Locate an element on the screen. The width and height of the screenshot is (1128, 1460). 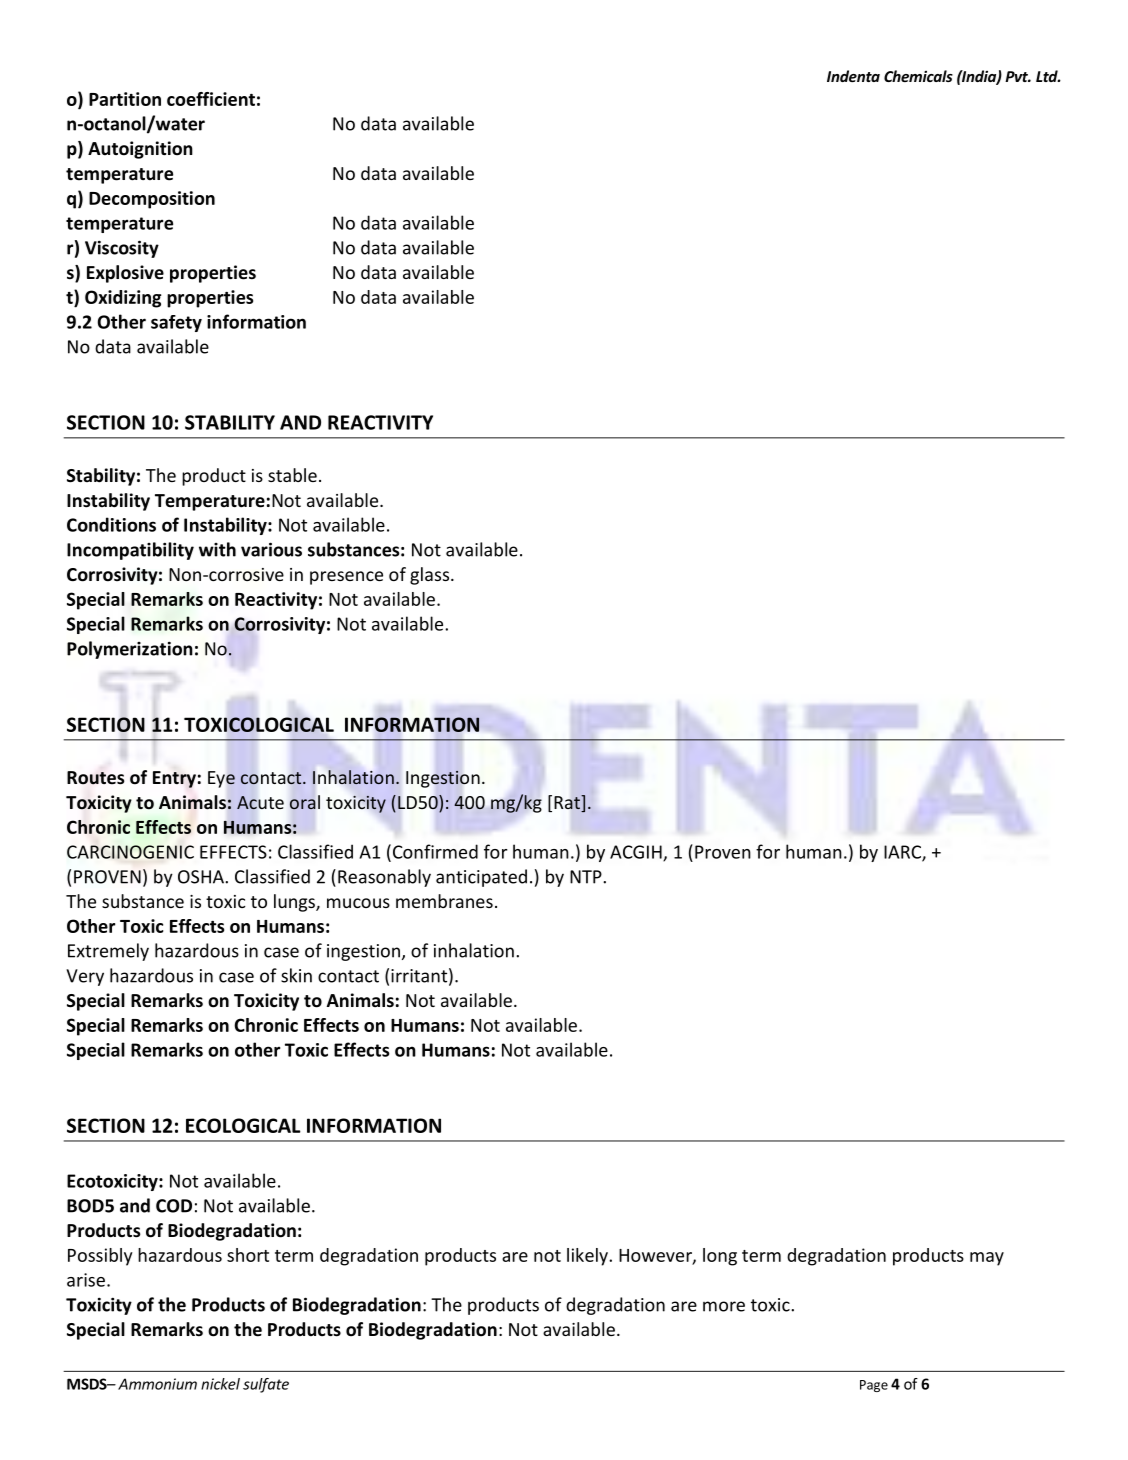
Entry is located at coordinates (174, 779).
